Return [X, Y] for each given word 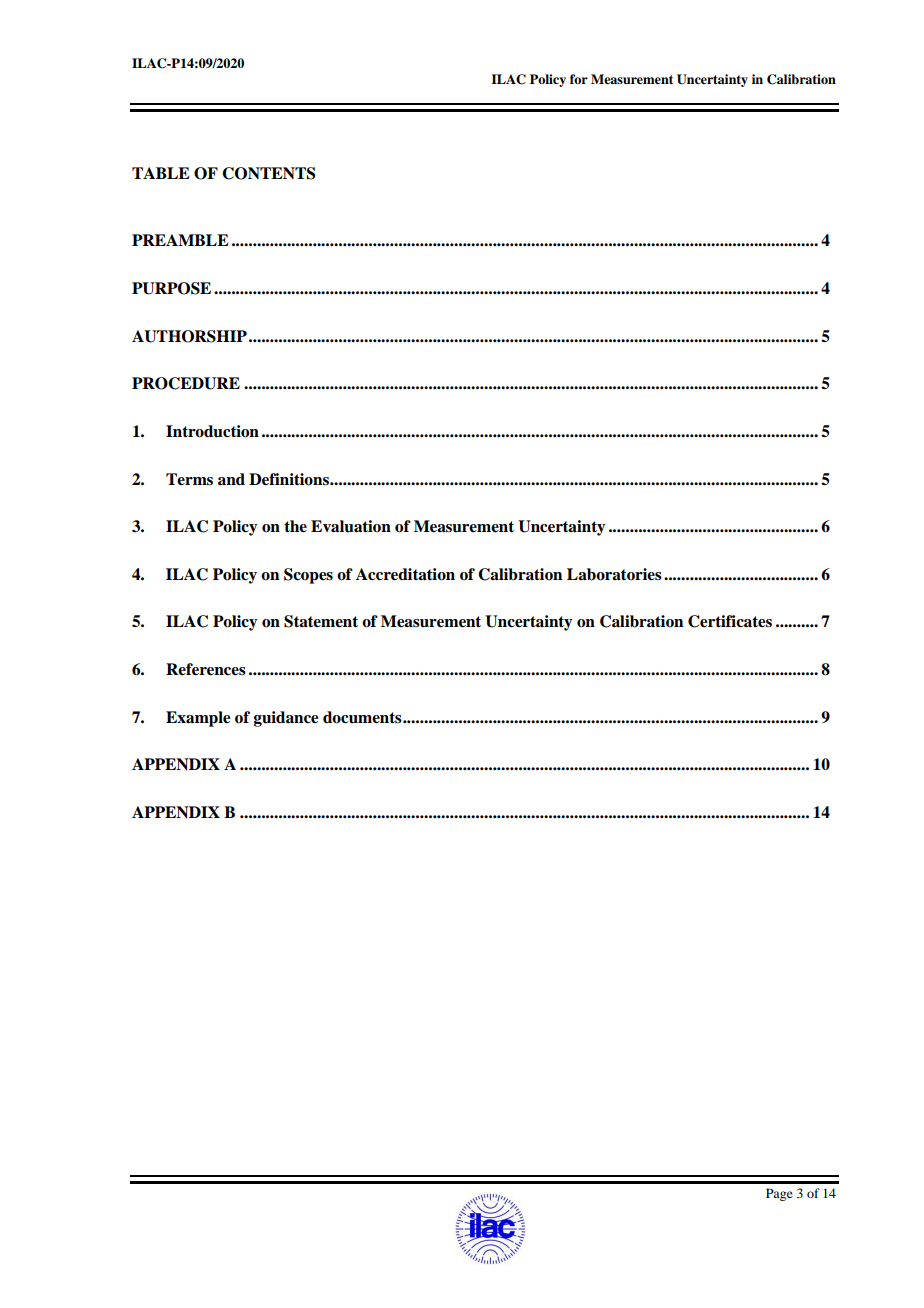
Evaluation [351, 526]
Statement [321, 621]
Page [779, 1194]
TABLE [160, 173]
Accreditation [405, 574]
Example [198, 719]
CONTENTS [268, 173]
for [579, 79]
